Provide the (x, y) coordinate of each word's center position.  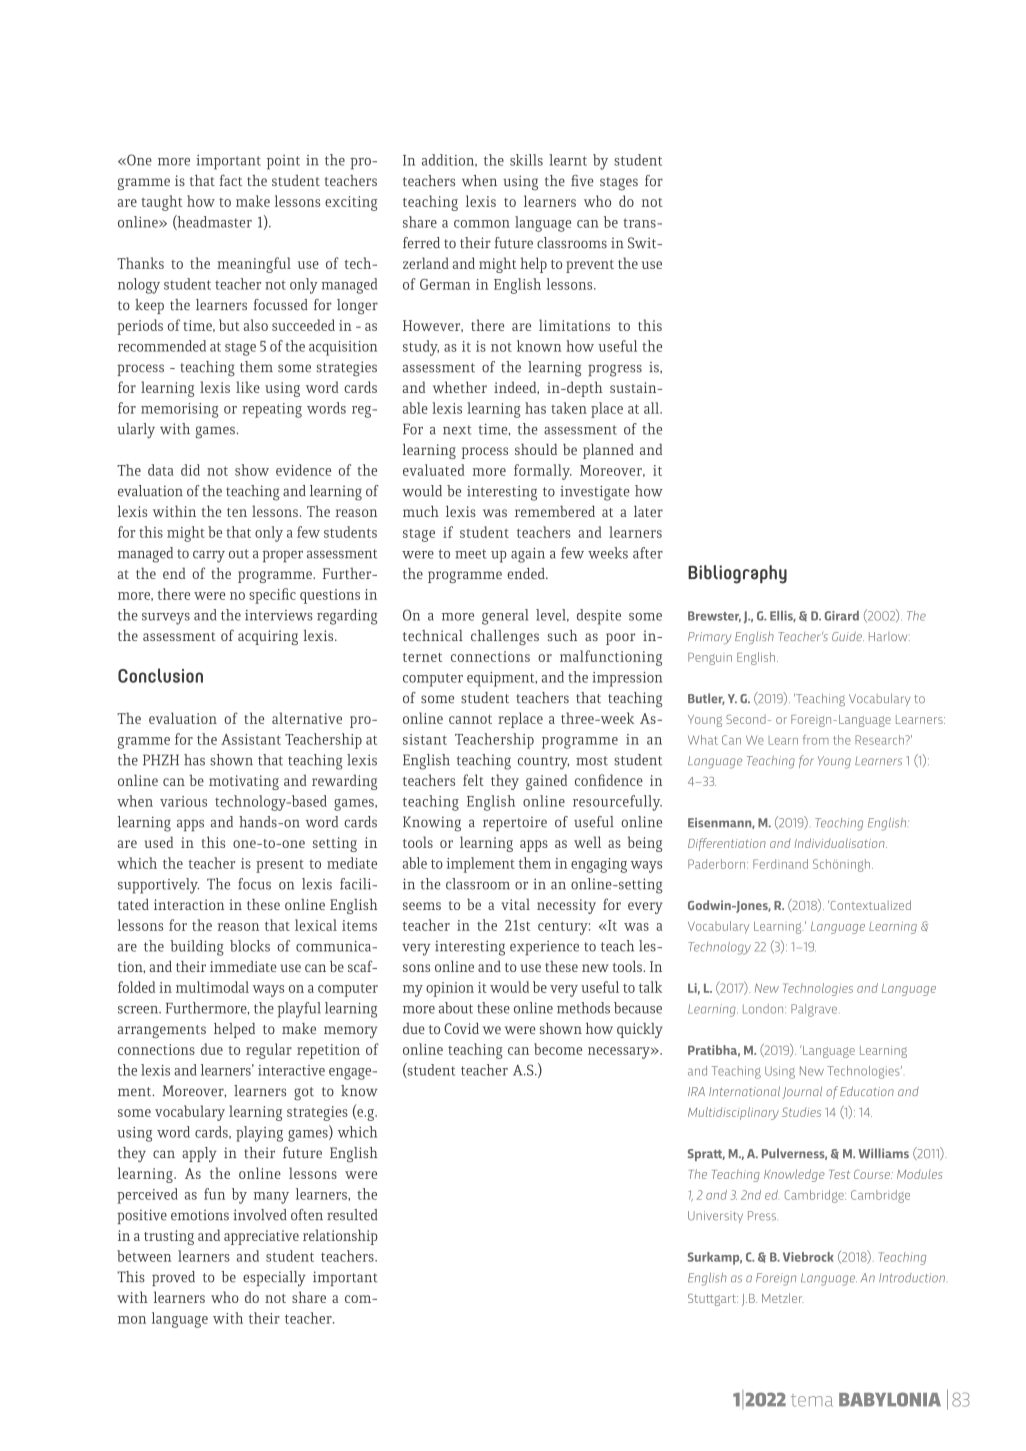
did (190, 470)
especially (274, 1279)
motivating (244, 782)
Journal (802, 1093)
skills (526, 160)
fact (230, 180)
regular (269, 1051)
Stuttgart (713, 1300)
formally (543, 472)
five (582, 180)
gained (546, 782)
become (558, 1049)
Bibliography (737, 574)
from (816, 740)
